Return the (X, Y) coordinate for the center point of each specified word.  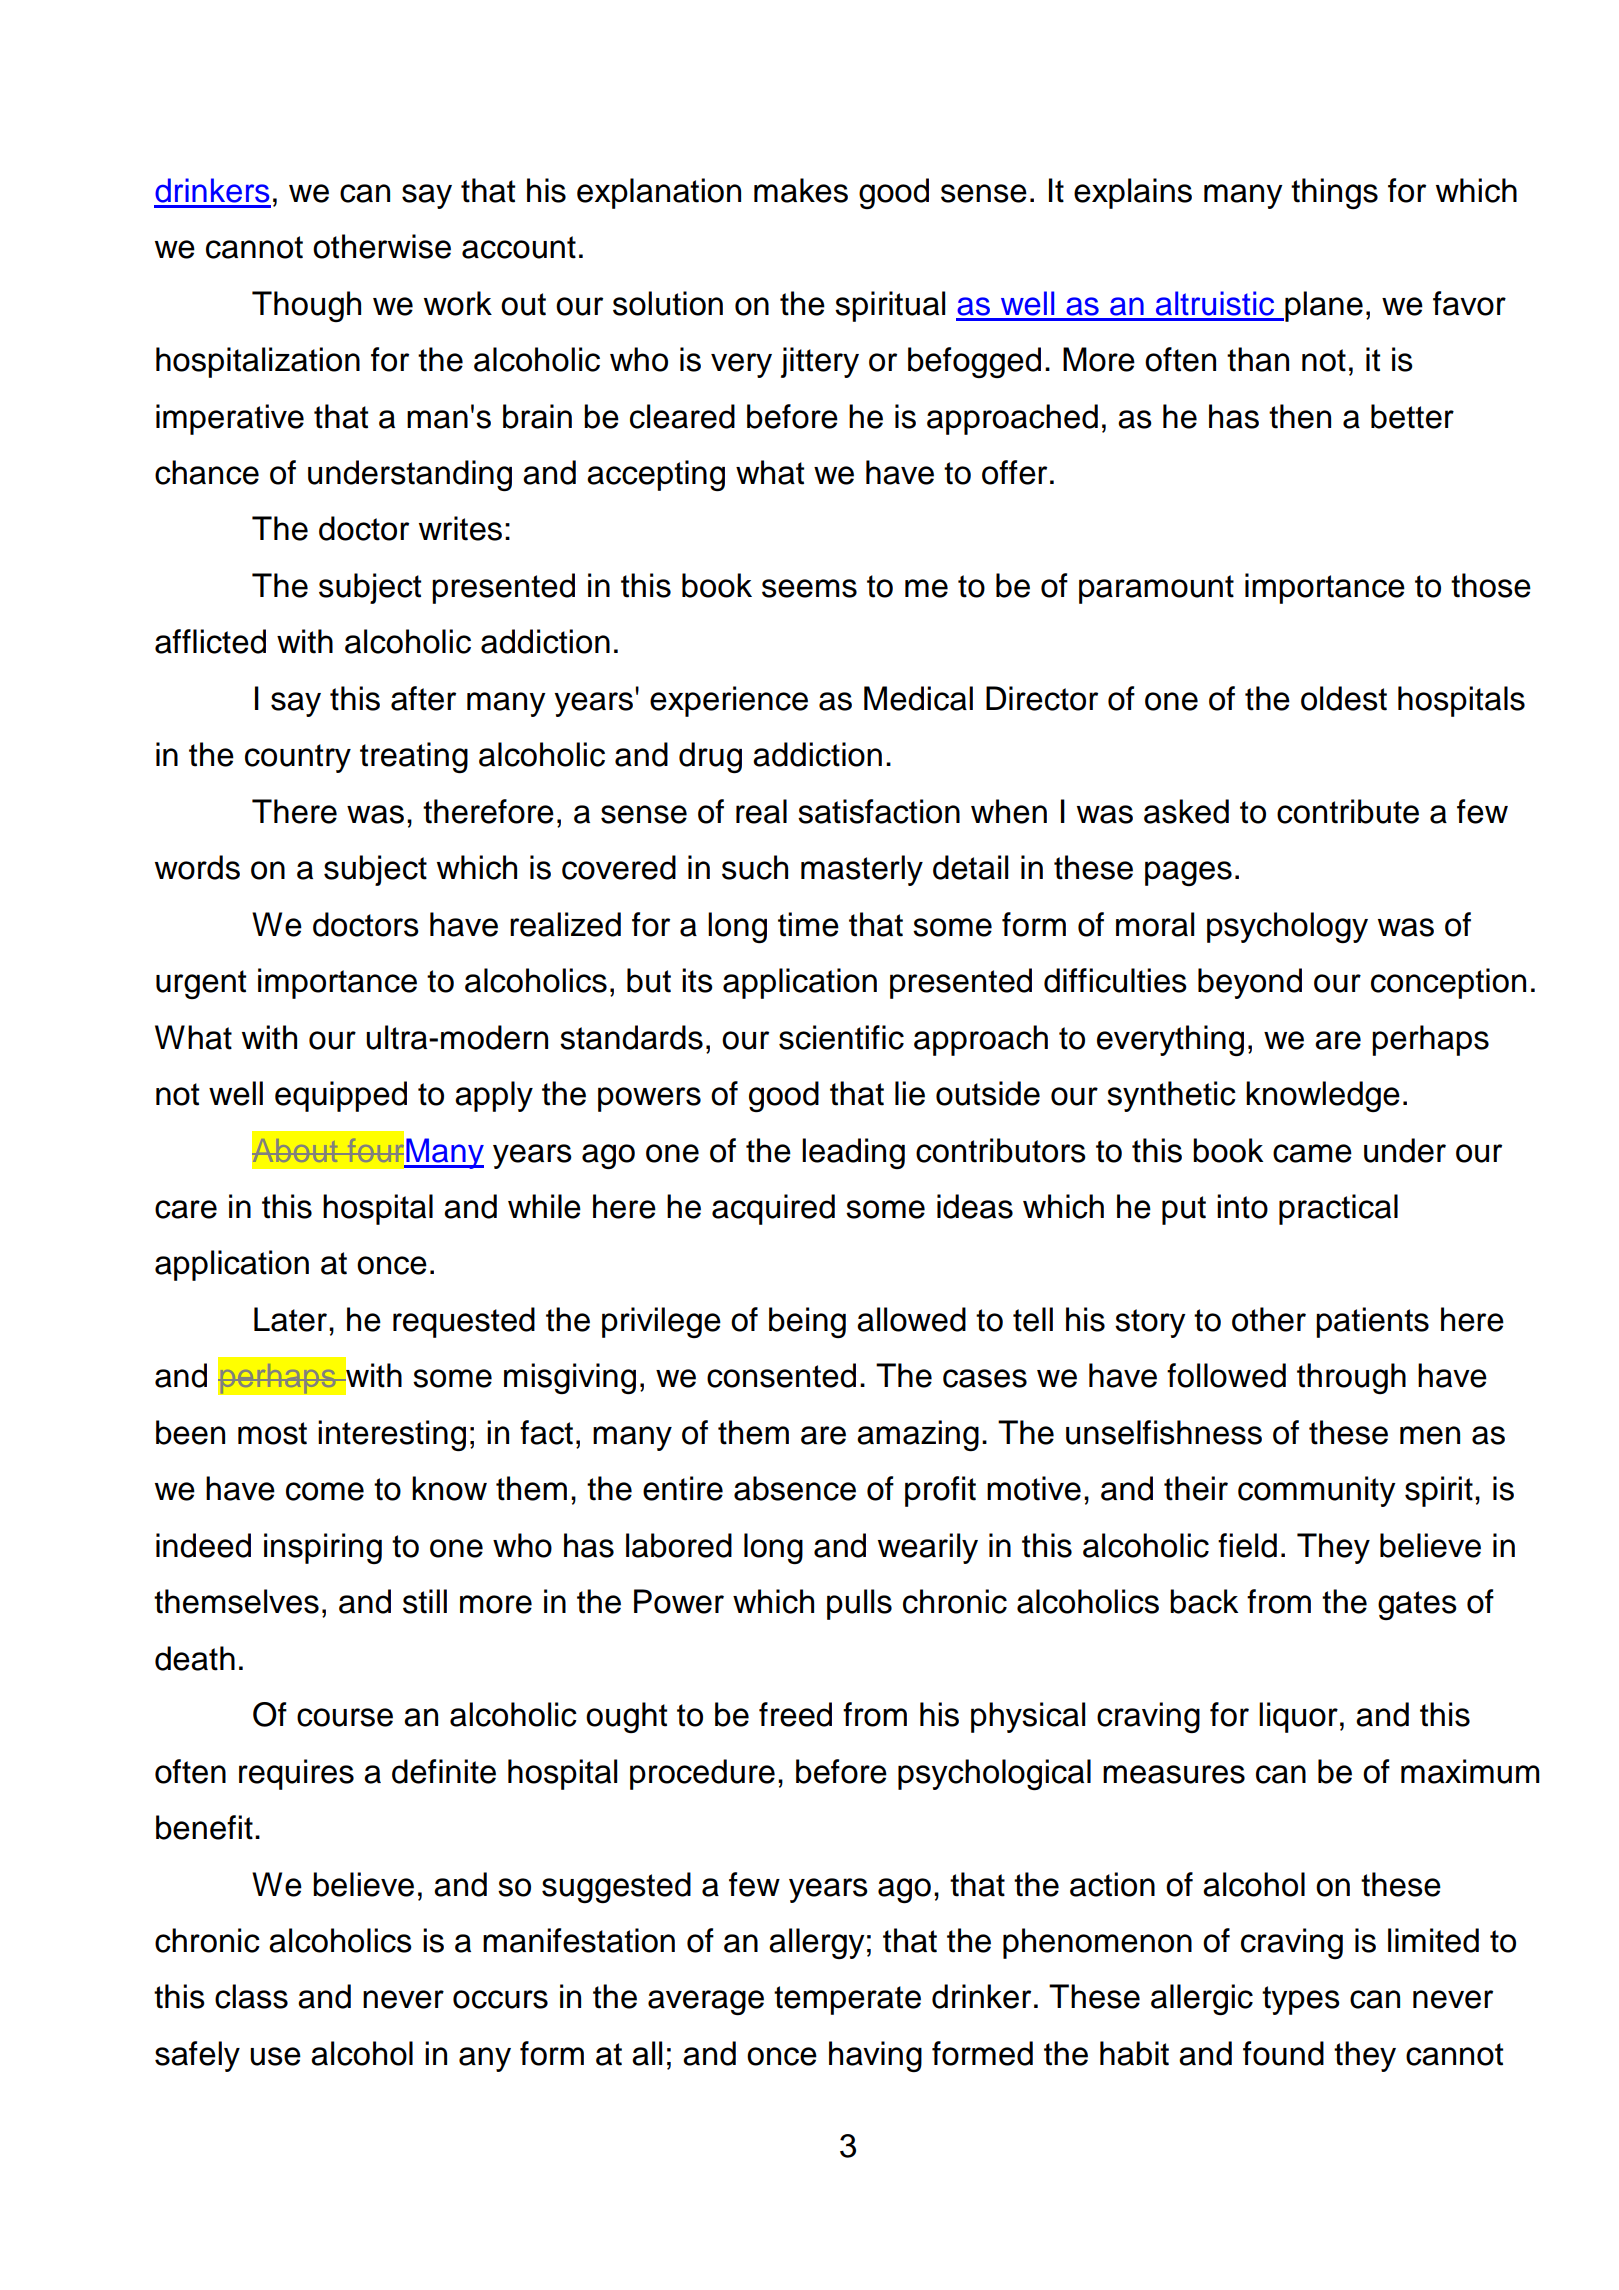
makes (801, 190)
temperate (847, 2000)
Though (306, 306)
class (251, 1996)
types (1301, 2000)
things (1334, 193)
